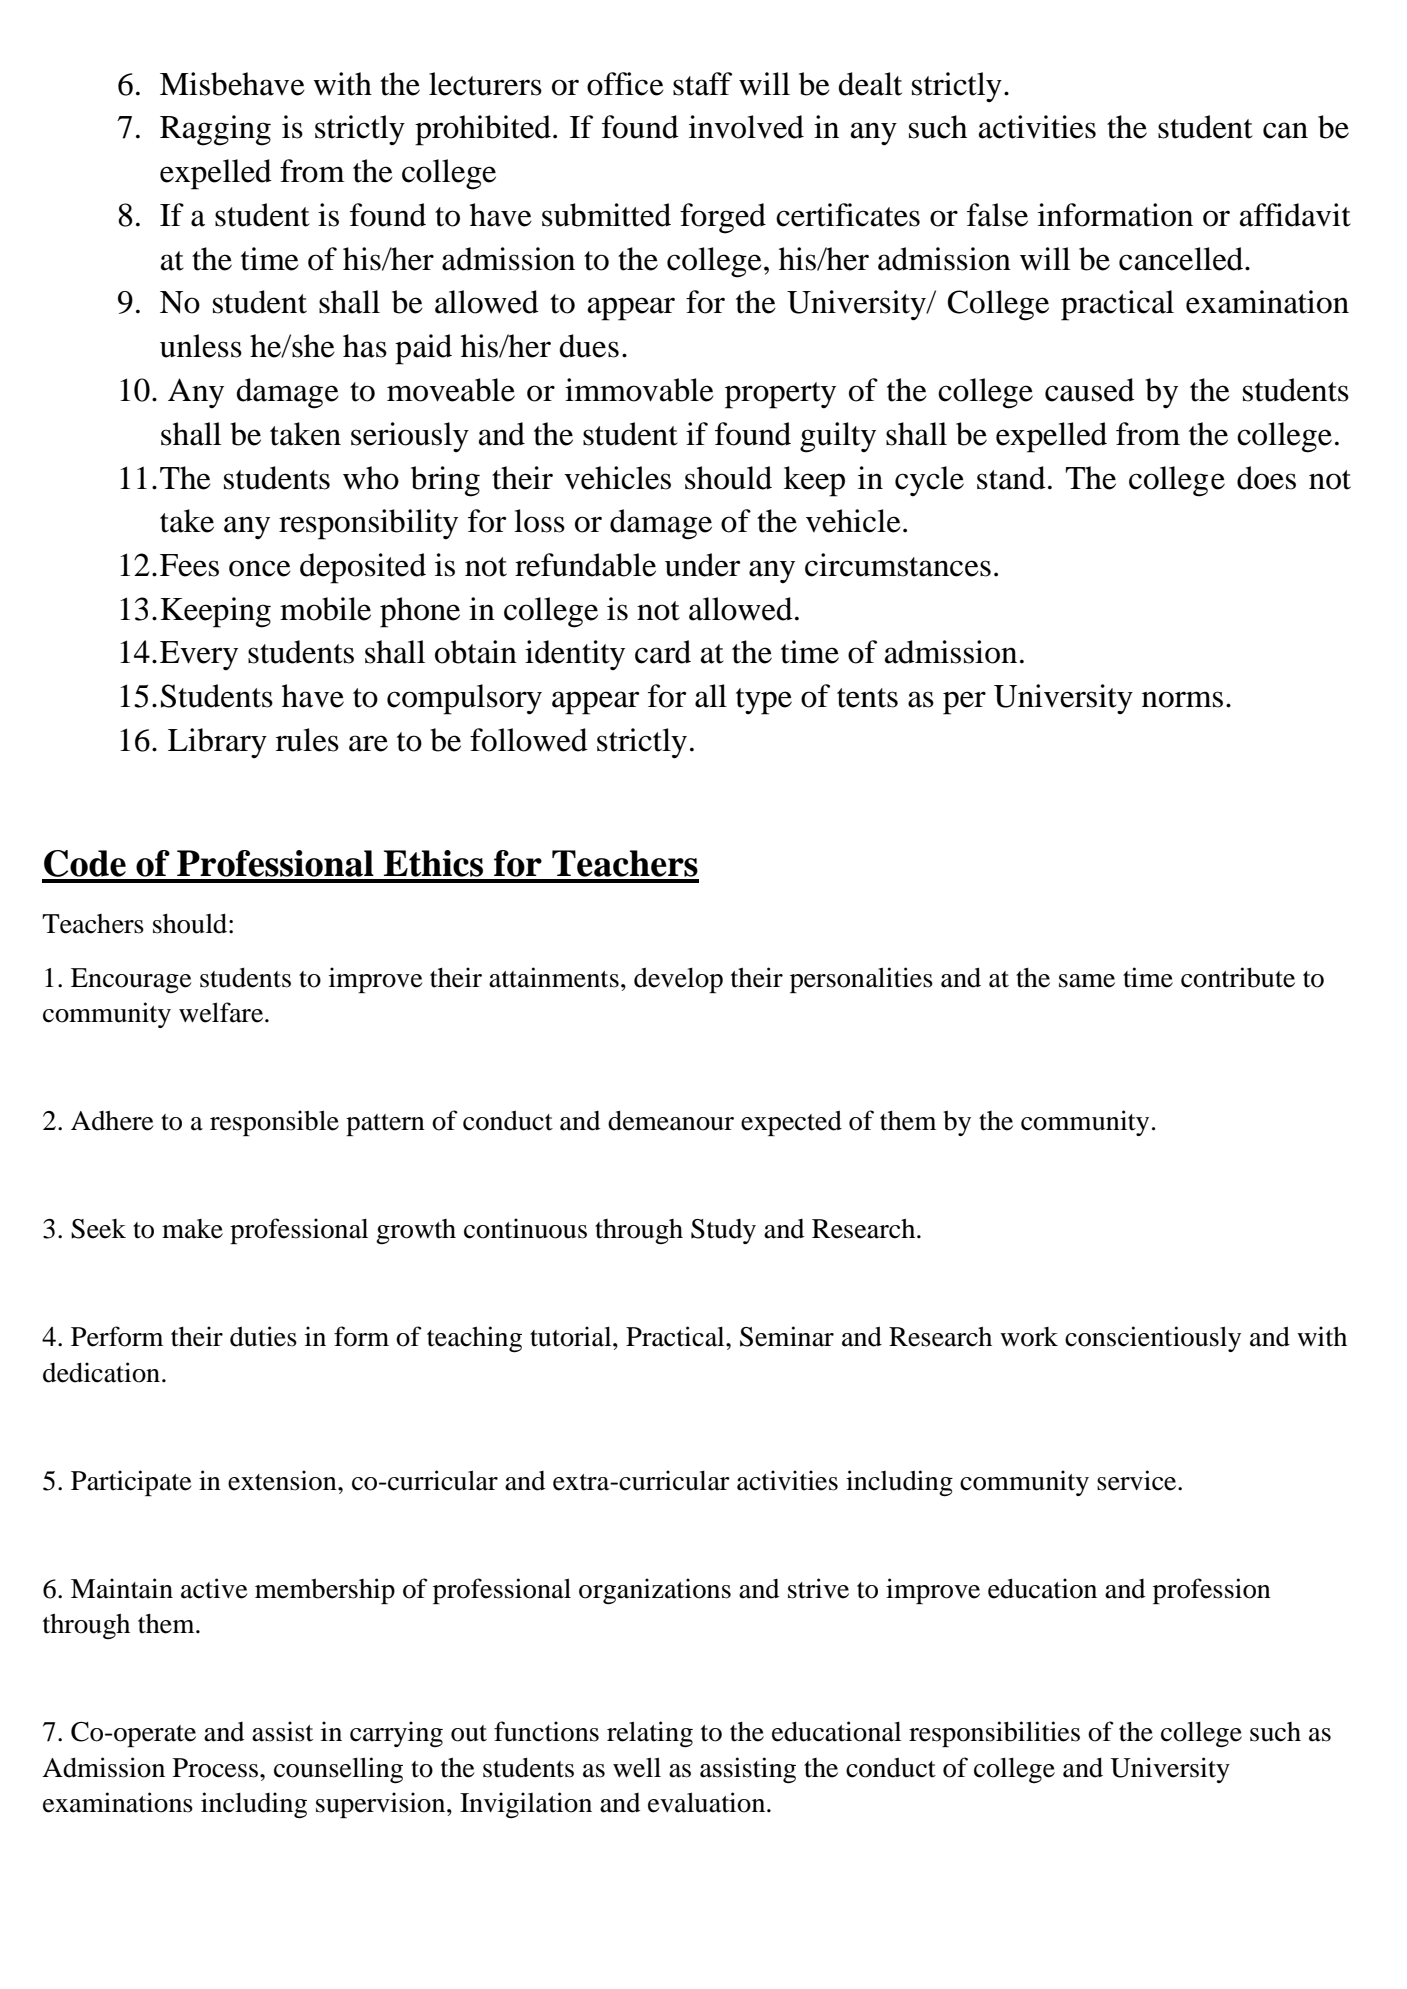  Describe the element at coordinates (678, 980) in the screenshot. I see `develop` at that location.
